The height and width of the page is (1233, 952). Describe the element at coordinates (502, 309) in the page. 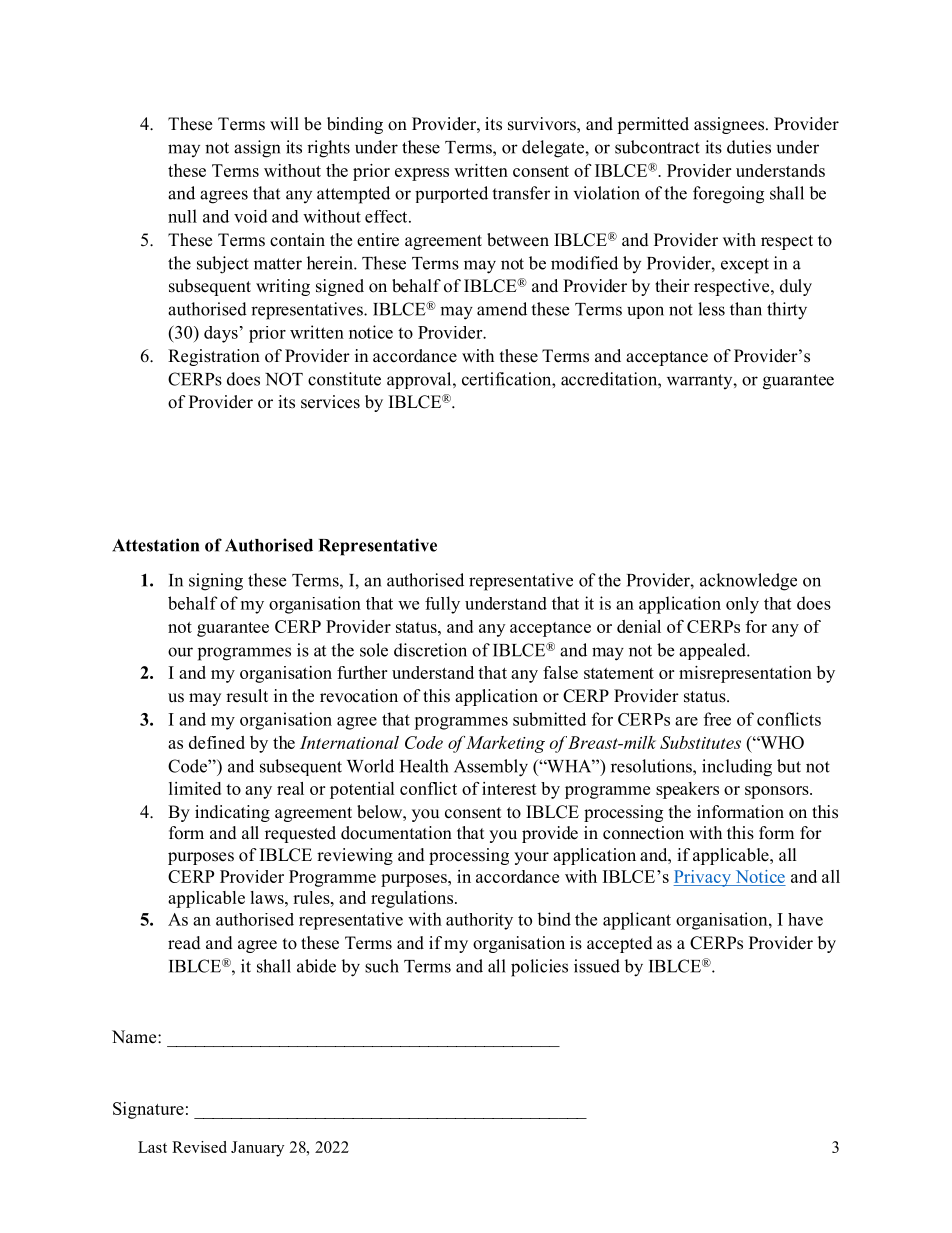

I see `amend` at that location.
